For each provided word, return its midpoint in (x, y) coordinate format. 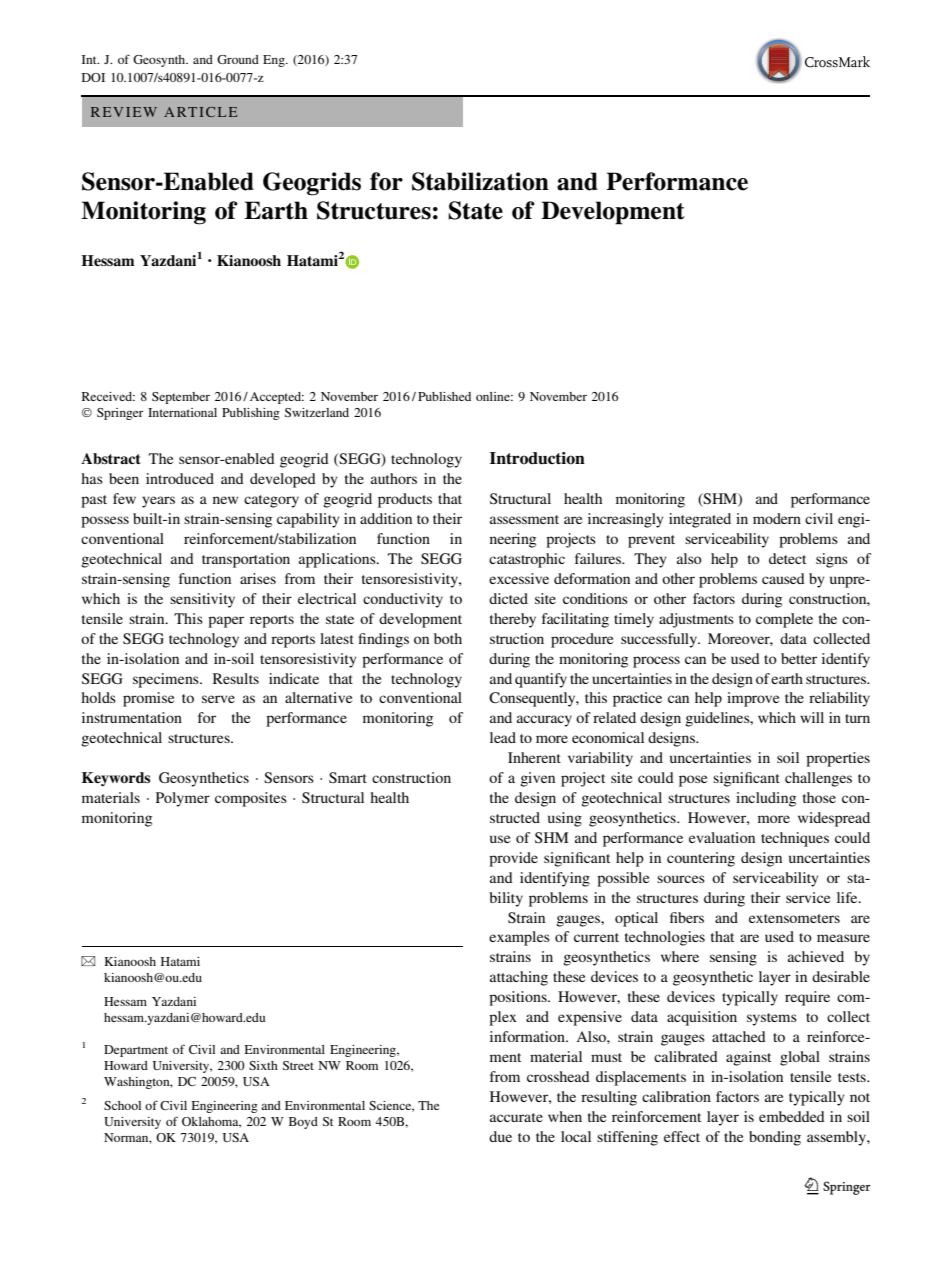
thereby (513, 620)
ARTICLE (200, 112)
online (494, 396)
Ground (238, 59)
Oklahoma (211, 1122)
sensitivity (202, 600)
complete (784, 620)
